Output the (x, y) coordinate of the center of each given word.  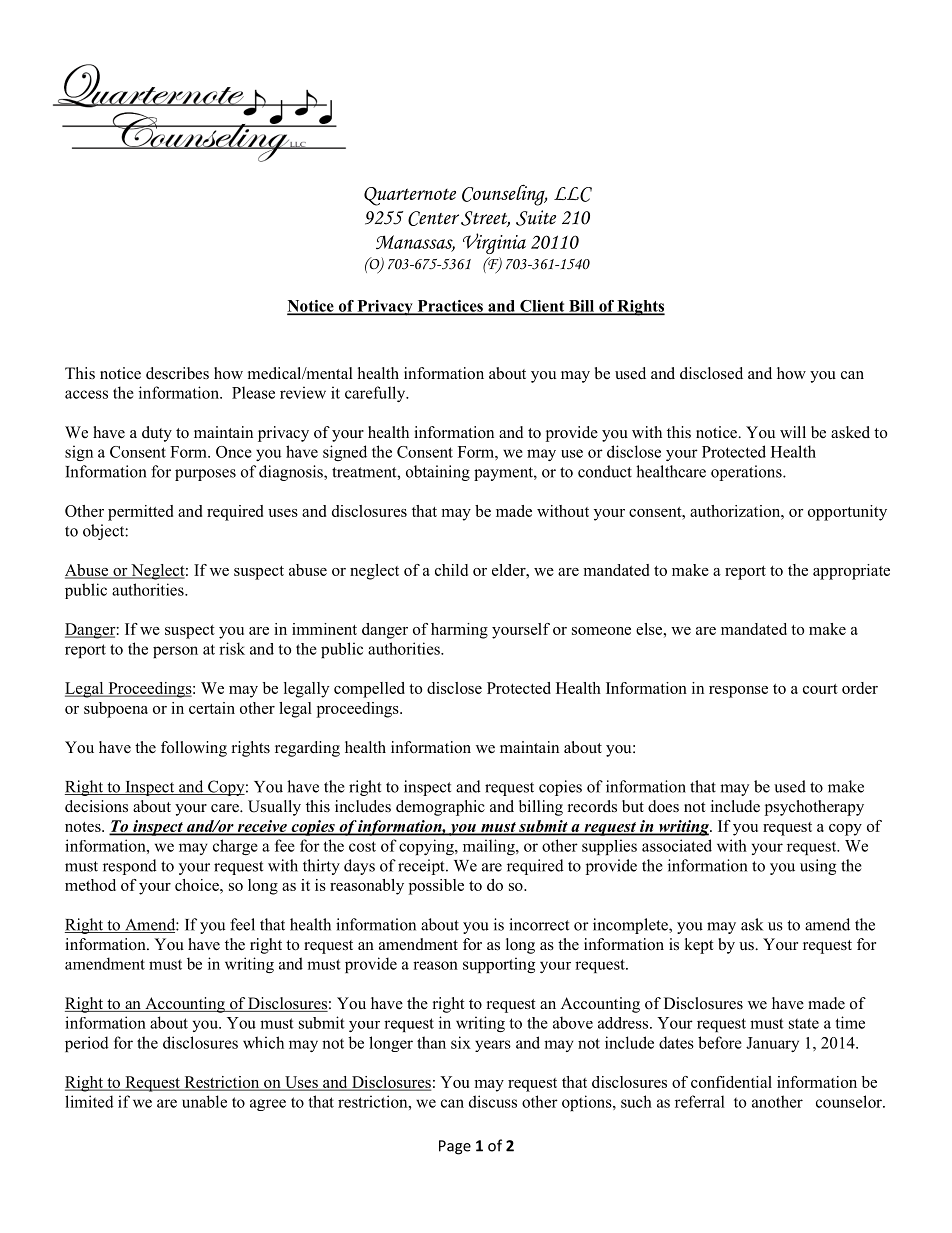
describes (177, 373)
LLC (573, 194)
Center (433, 218)
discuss (493, 1101)
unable (204, 1101)
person (175, 652)
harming (459, 631)
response (738, 692)
